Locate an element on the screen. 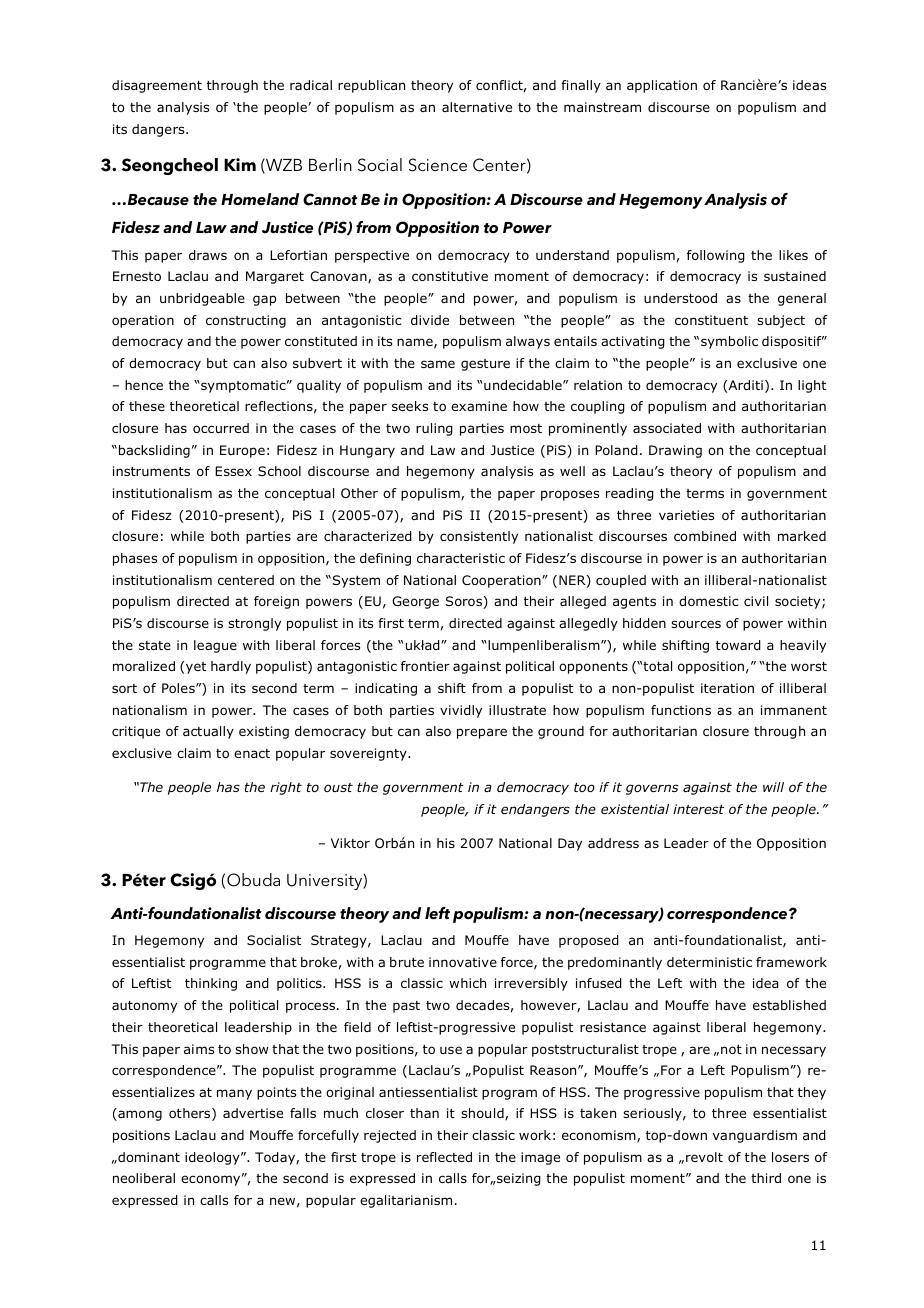 The image size is (924, 1308). application is located at coordinates (662, 86).
